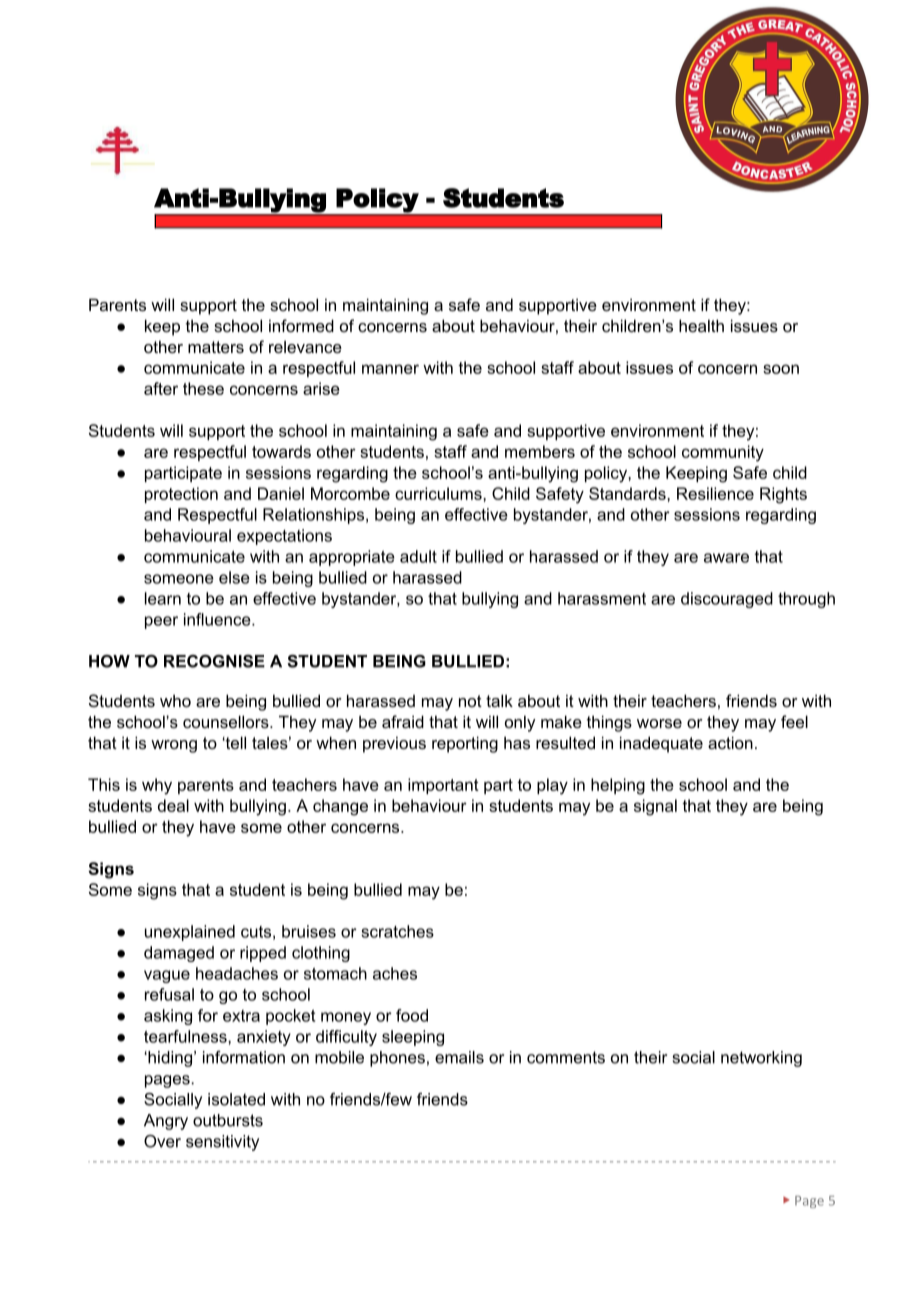 This screenshot has width=924, height=1308. What do you see at coordinates (173, 805) in the screenshot?
I see `deal` at bounding box center [173, 805].
